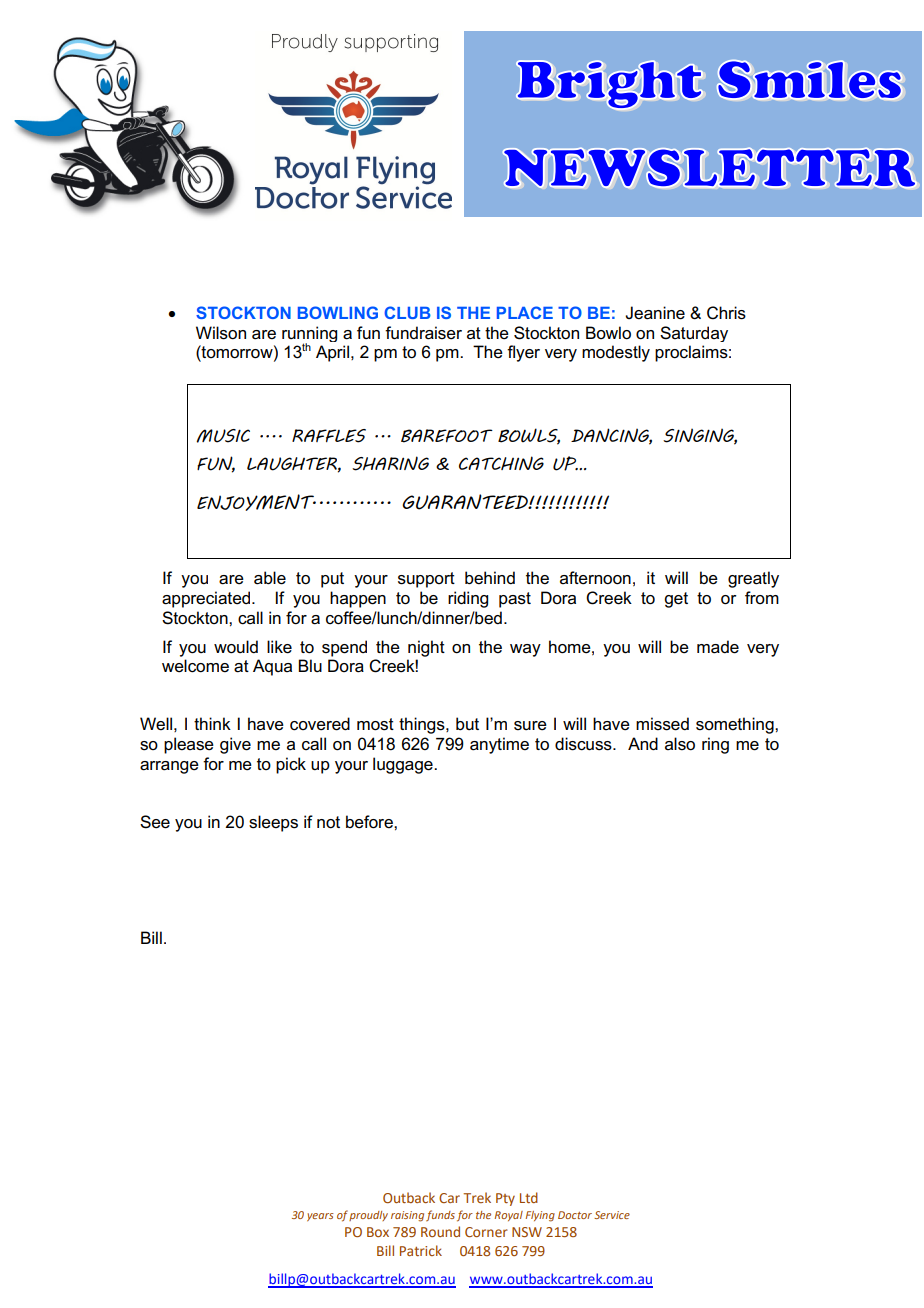 Image resolution: width=924 pixels, height=1308 pixels. What do you see at coordinates (499, 745) in the screenshot?
I see `anytime` at bounding box center [499, 745].
